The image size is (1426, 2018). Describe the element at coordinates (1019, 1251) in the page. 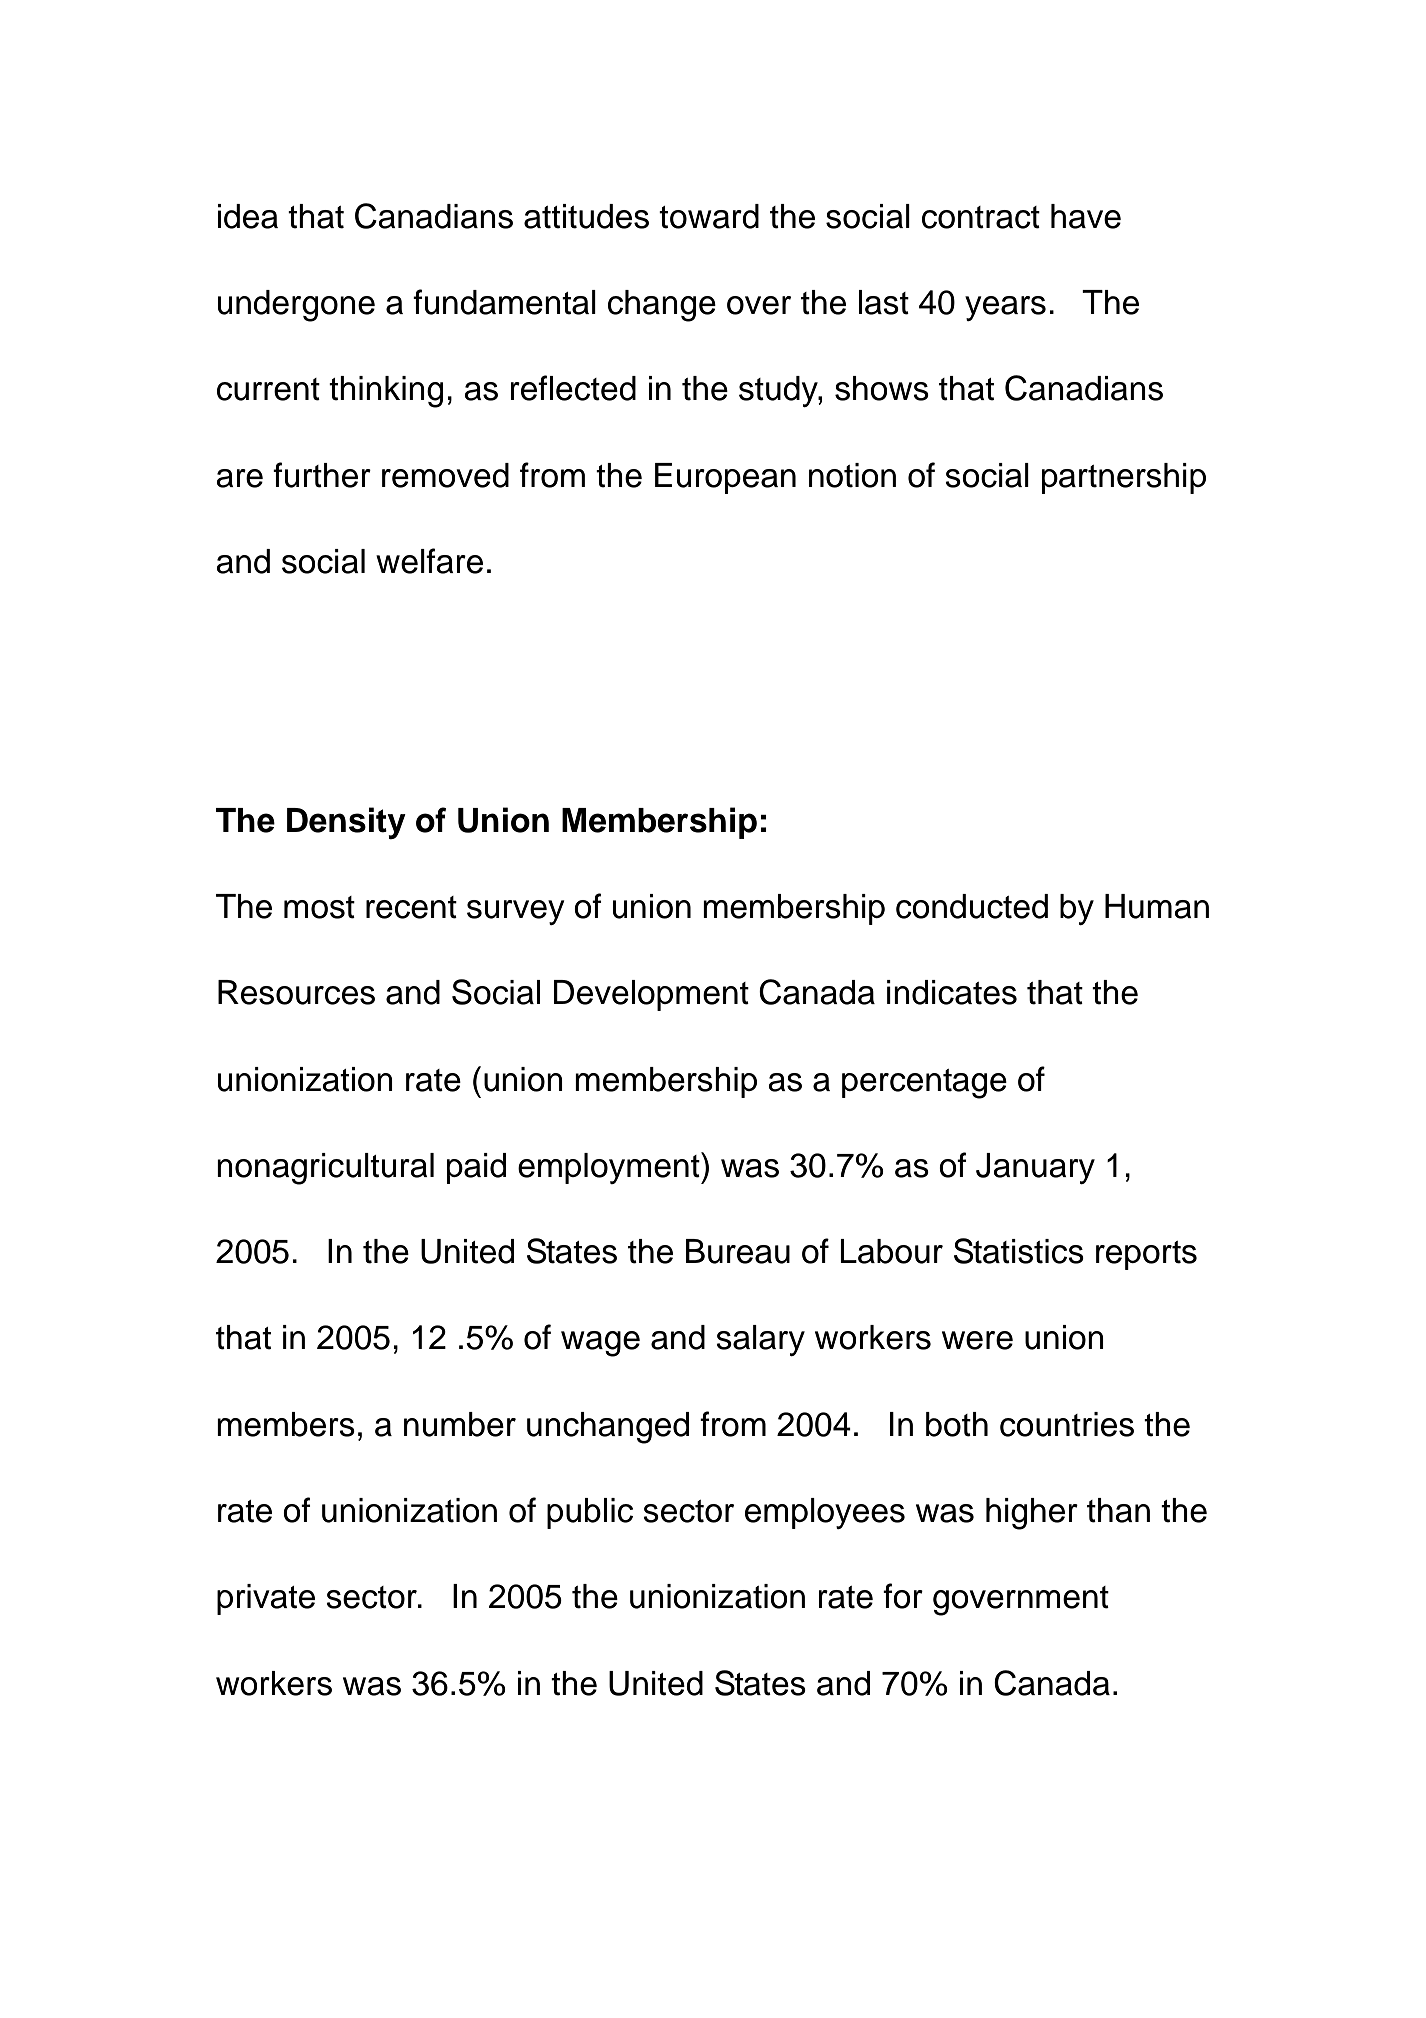

I see `Statistics` at that location.
